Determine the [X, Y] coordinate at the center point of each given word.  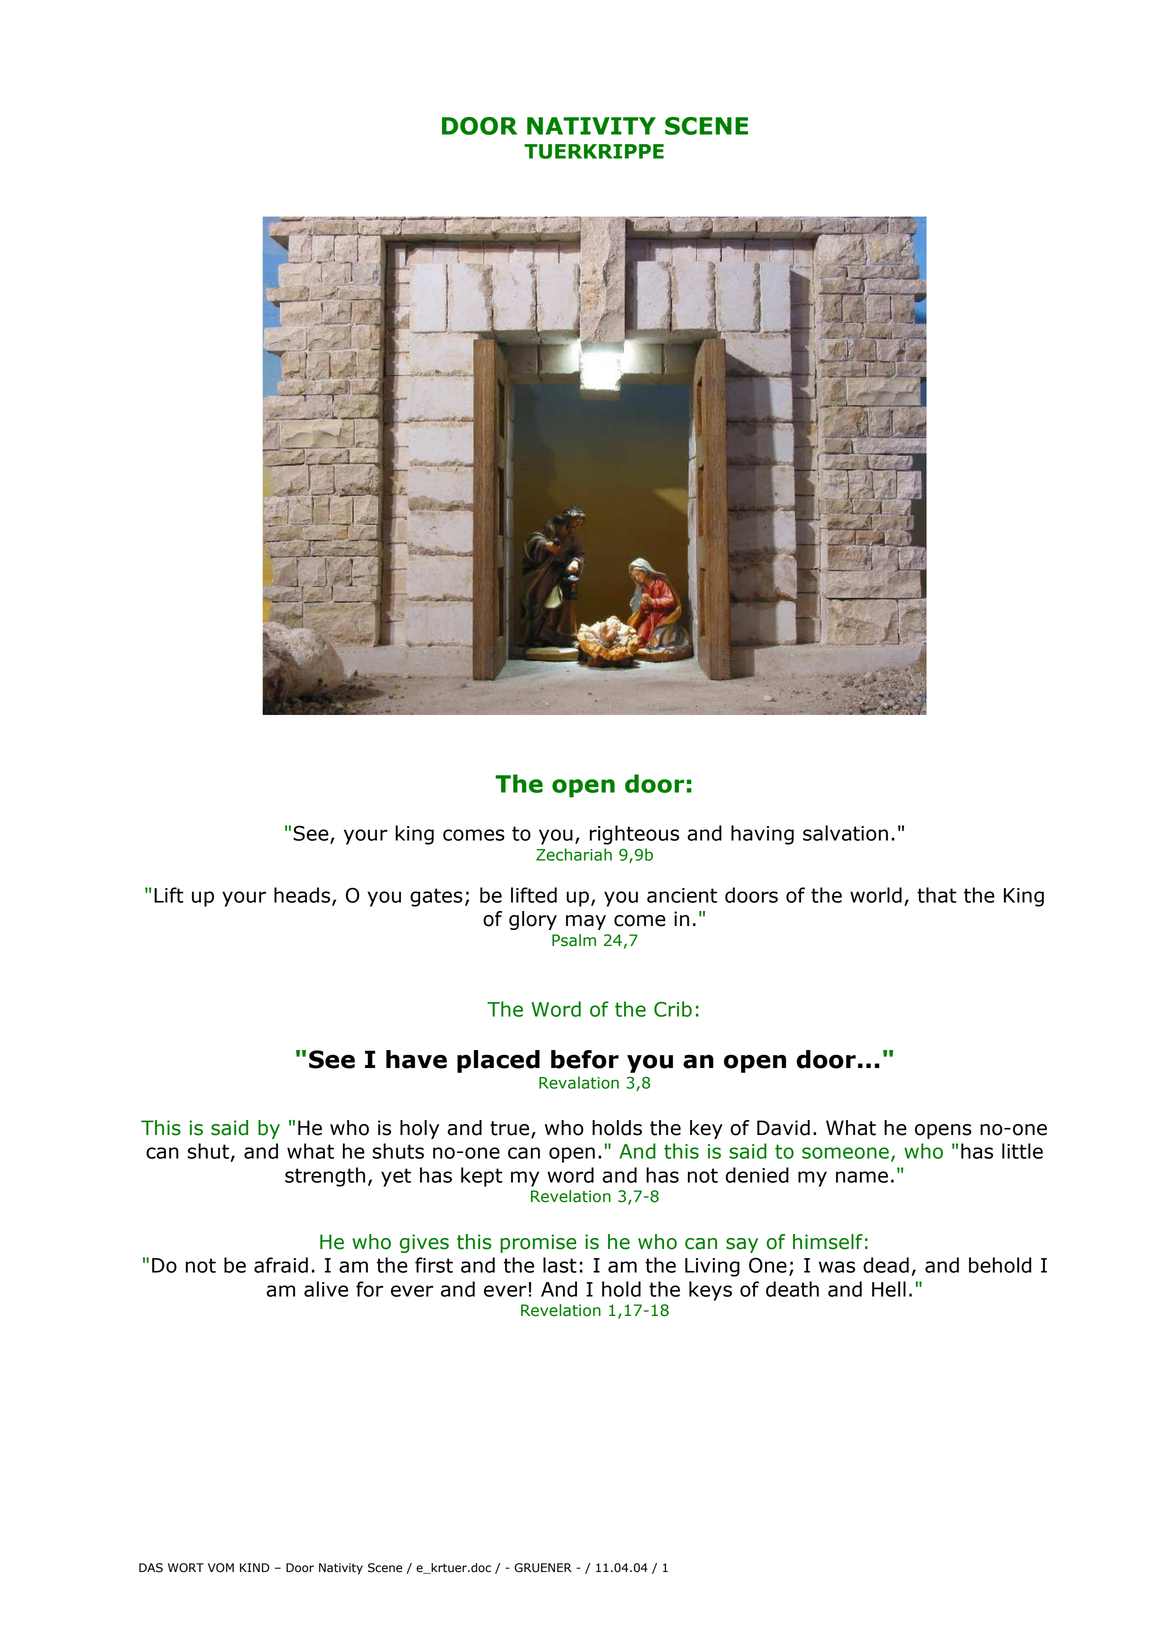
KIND [255, 1567]
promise [538, 1243]
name [862, 1177]
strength [325, 1177]
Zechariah [574, 854]
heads [303, 896]
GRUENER [543, 1568]
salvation [845, 833]
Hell [889, 1289]
